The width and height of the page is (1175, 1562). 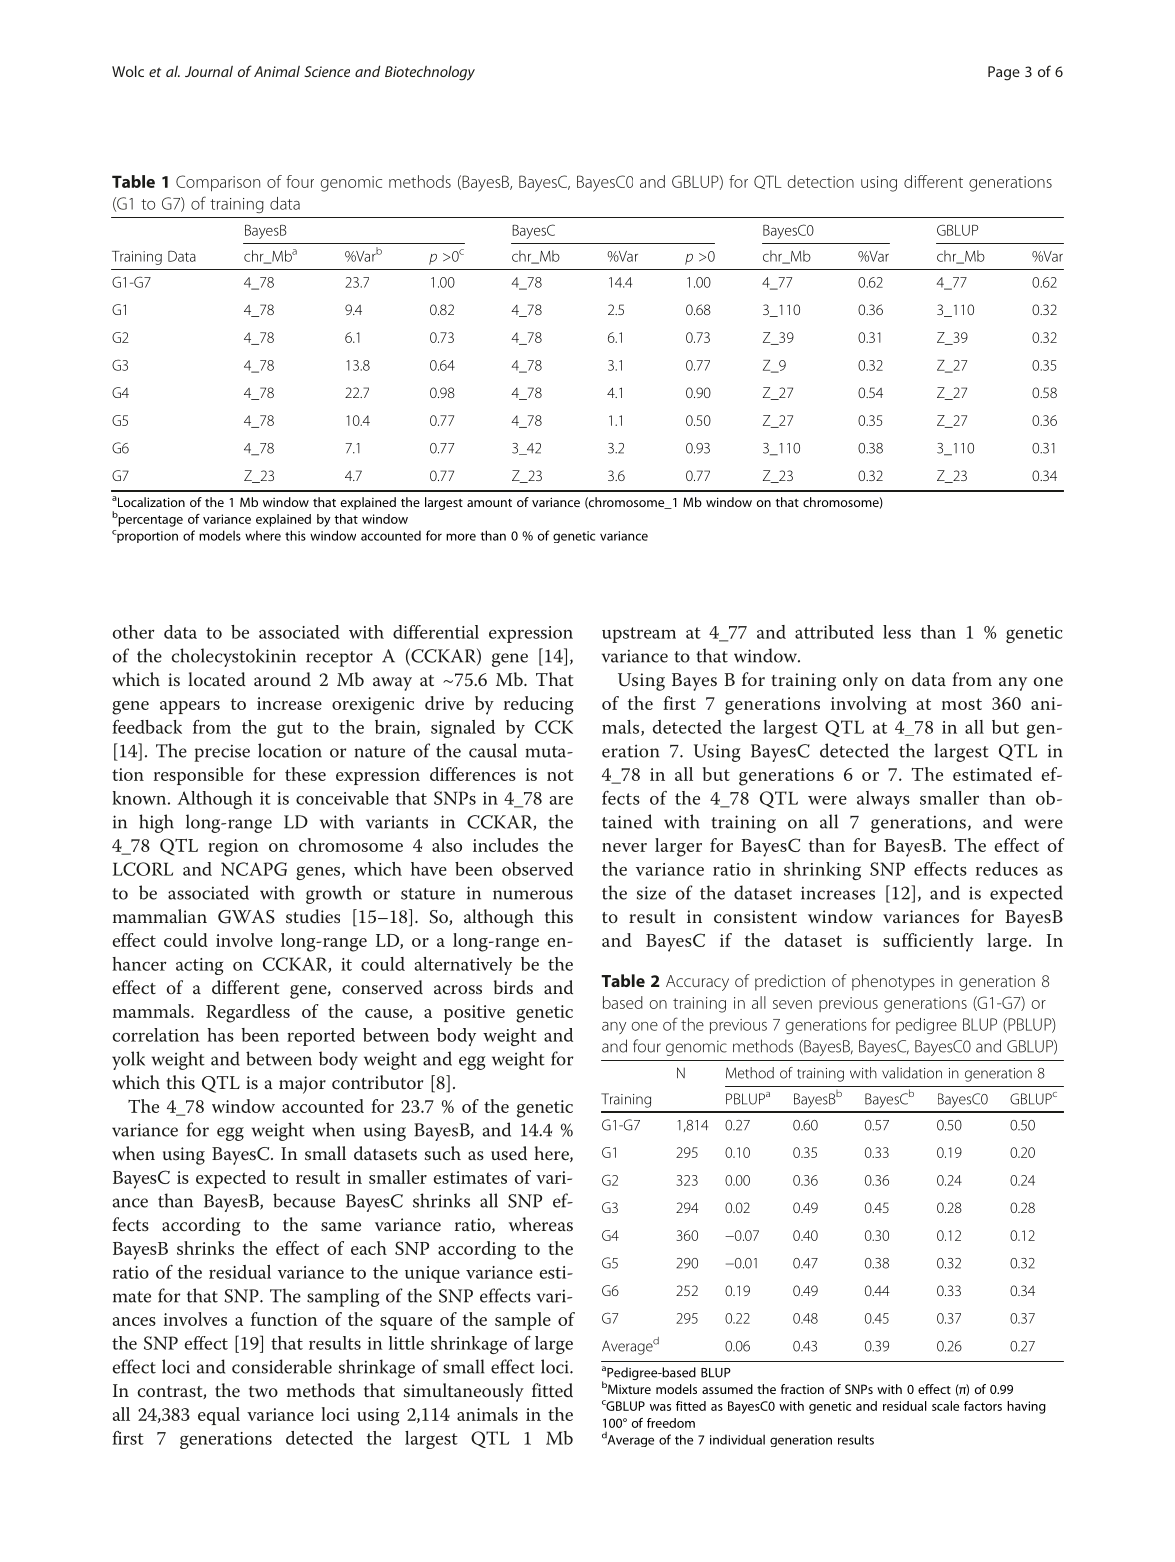 What do you see at coordinates (234, 657) in the page?
I see `cholecystokinin` at bounding box center [234, 657].
